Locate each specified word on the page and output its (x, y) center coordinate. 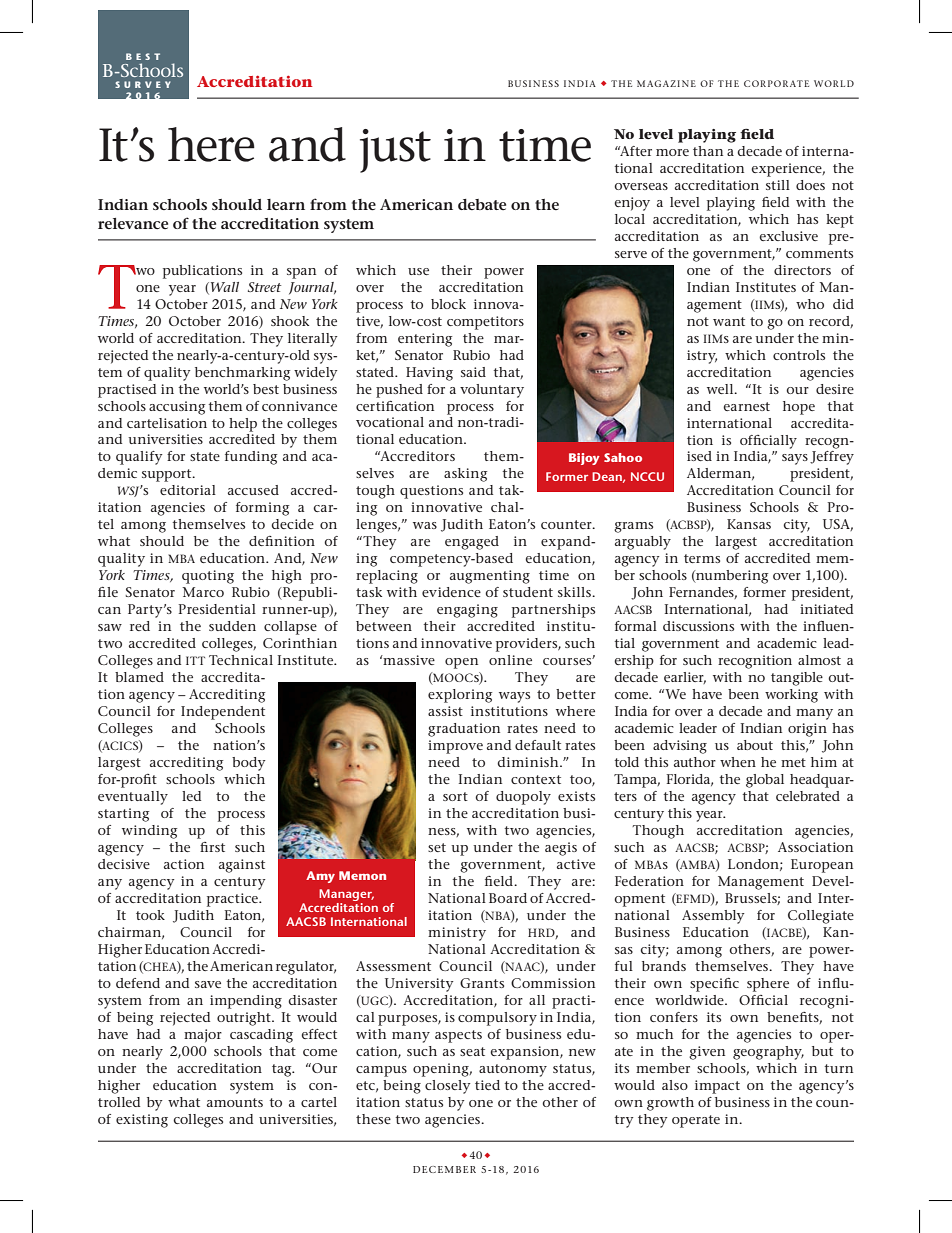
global (765, 781)
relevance (133, 223)
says (795, 459)
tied (487, 1085)
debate (482, 204)
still (778, 185)
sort (455, 796)
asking (465, 475)
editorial (188, 490)
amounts (235, 1102)
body (249, 764)
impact (717, 1087)
